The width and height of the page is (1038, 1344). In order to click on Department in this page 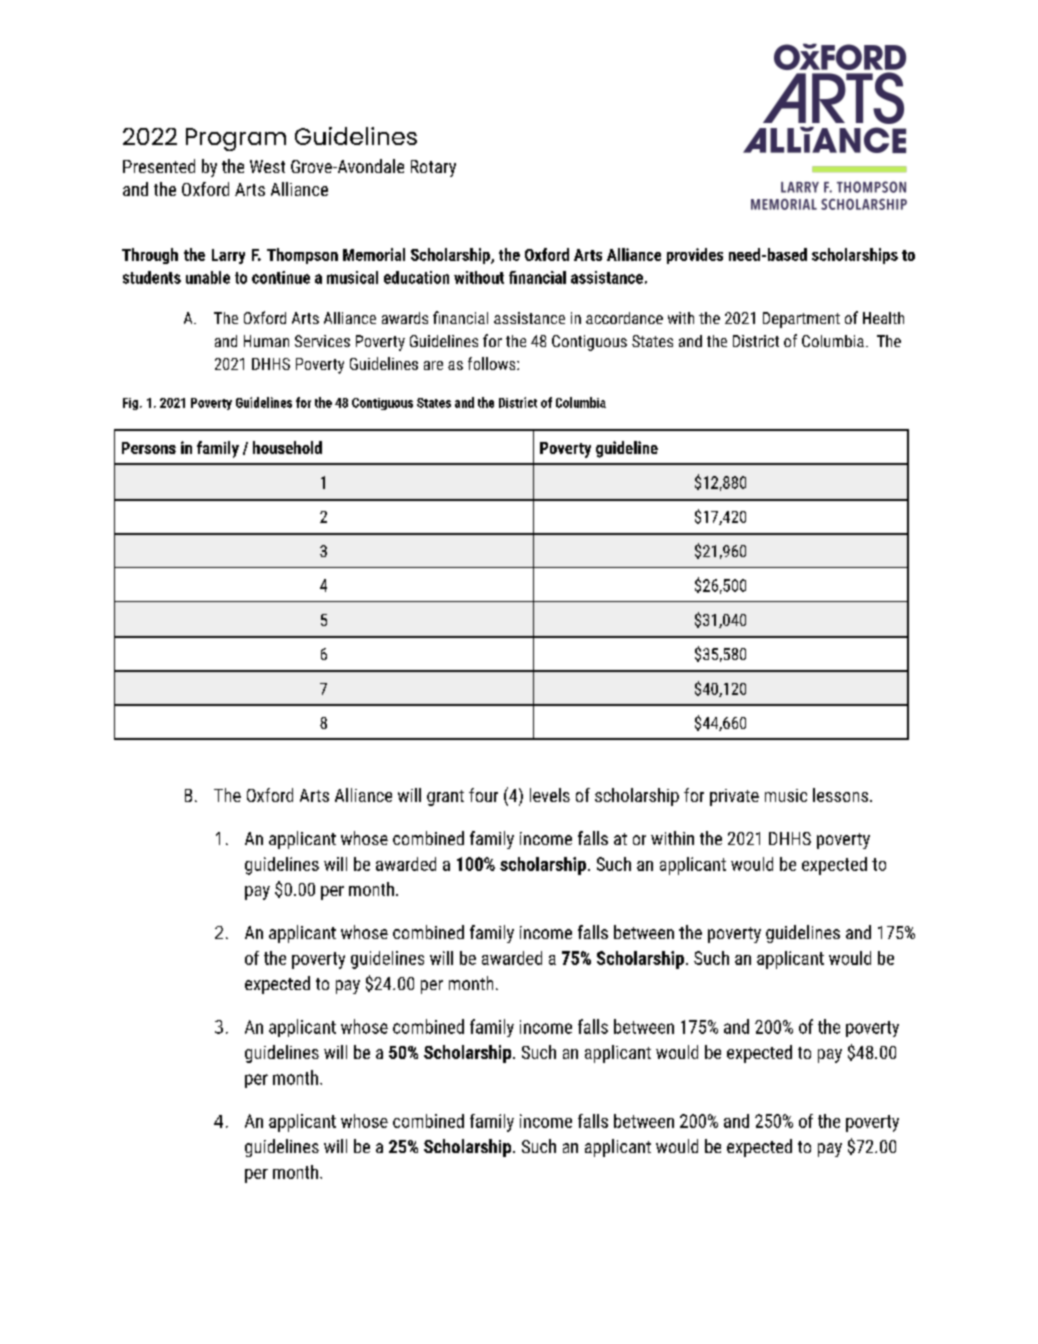, I will do `click(801, 320)`.
